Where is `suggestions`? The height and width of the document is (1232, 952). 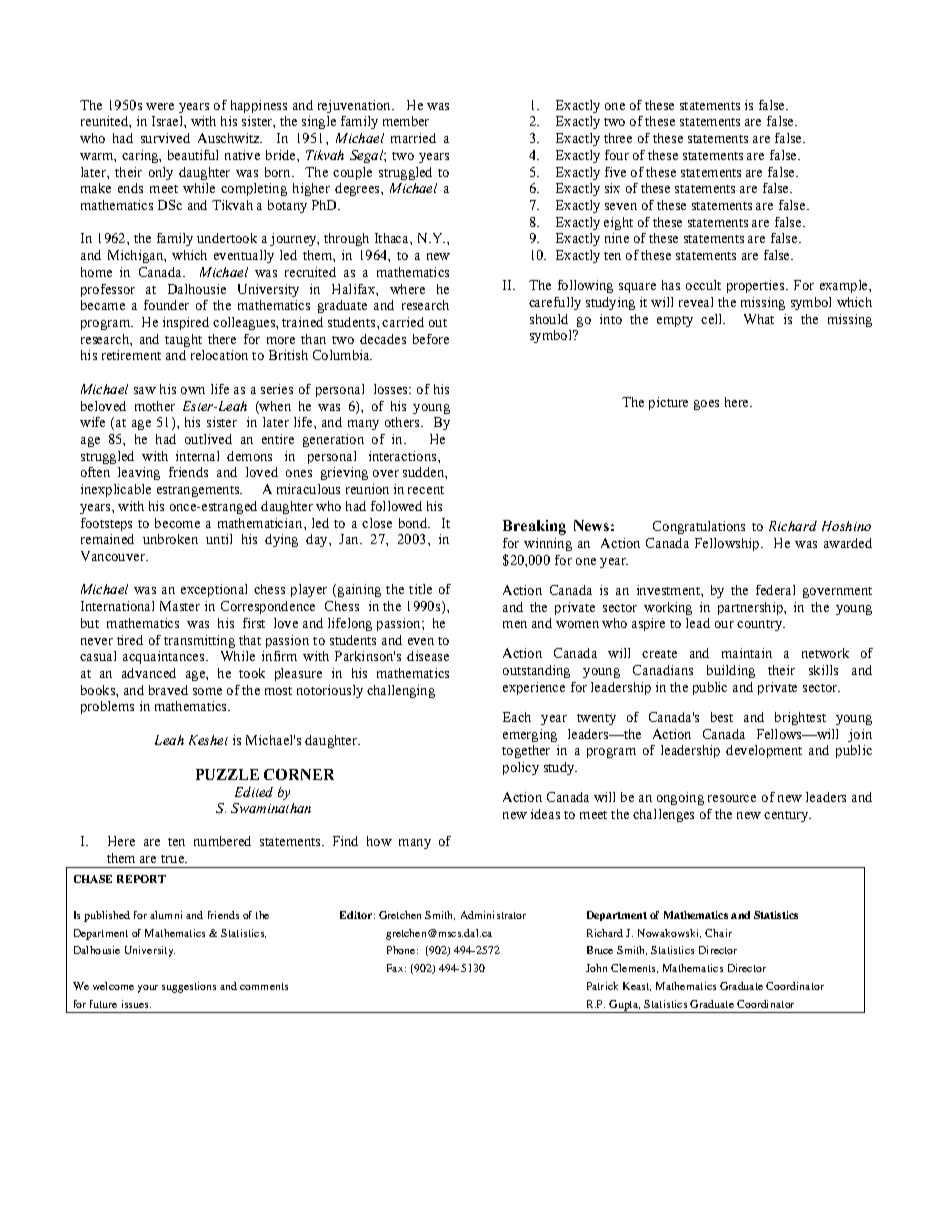
suggestions is located at coordinates (189, 987).
